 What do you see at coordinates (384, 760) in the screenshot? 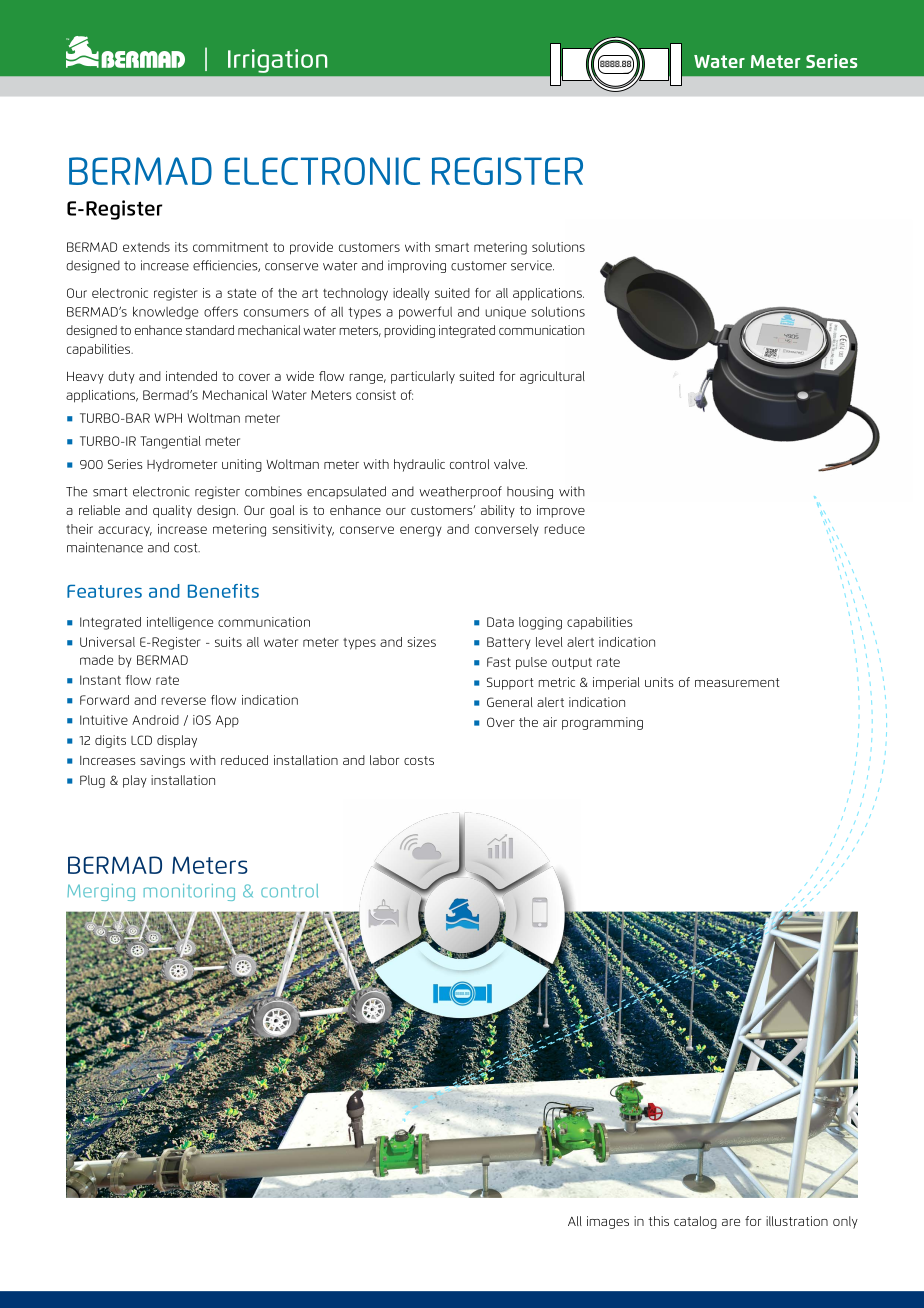
I see `labor` at bounding box center [384, 760].
